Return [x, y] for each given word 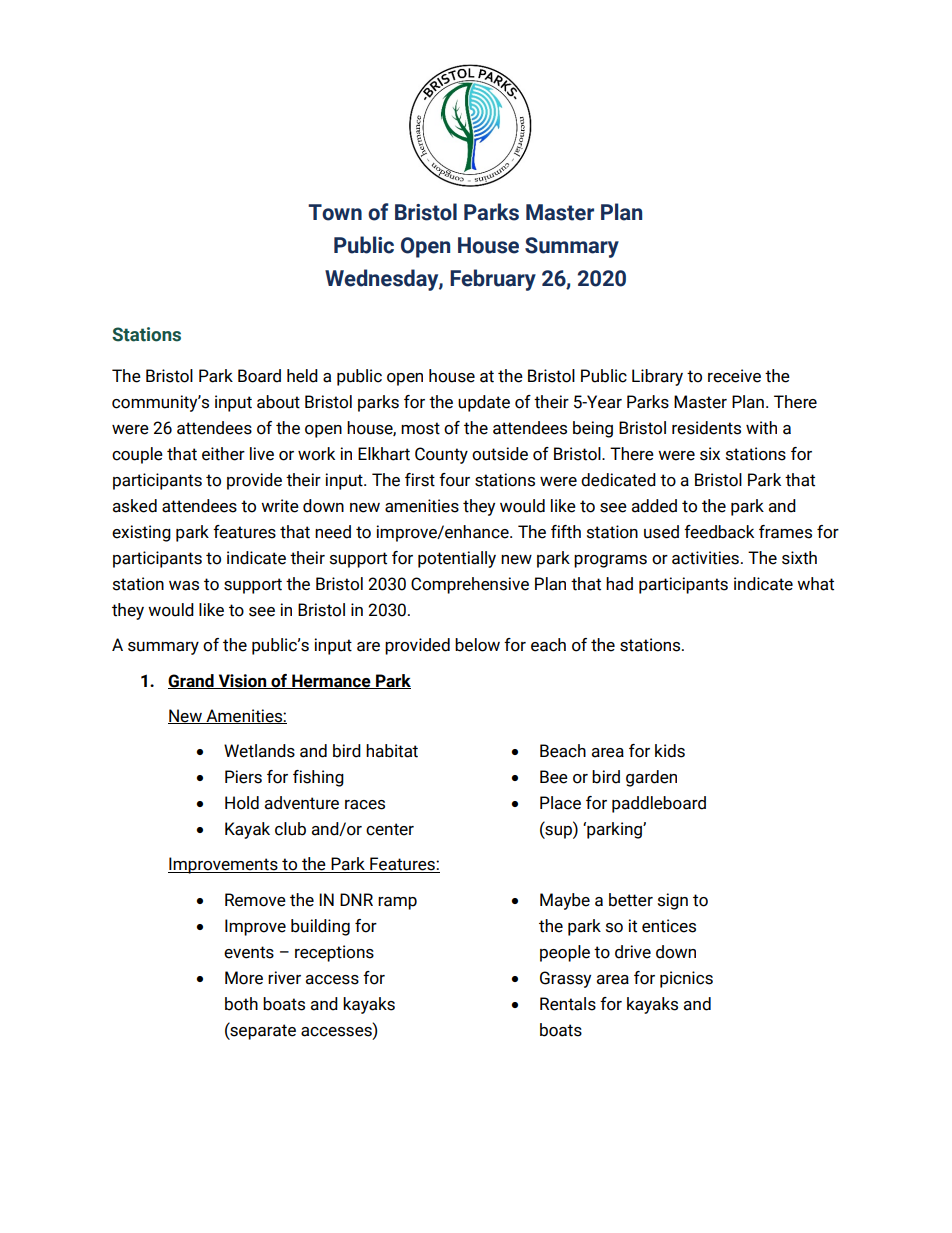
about [278, 402]
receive [734, 376]
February [493, 280]
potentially [457, 559]
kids [670, 751]
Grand [192, 681]
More [244, 978]
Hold [242, 803]
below [477, 645]
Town [335, 212]
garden [651, 778]
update [484, 403]
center [390, 829]
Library [657, 377]
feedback [719, 532]
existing [141, 533]
